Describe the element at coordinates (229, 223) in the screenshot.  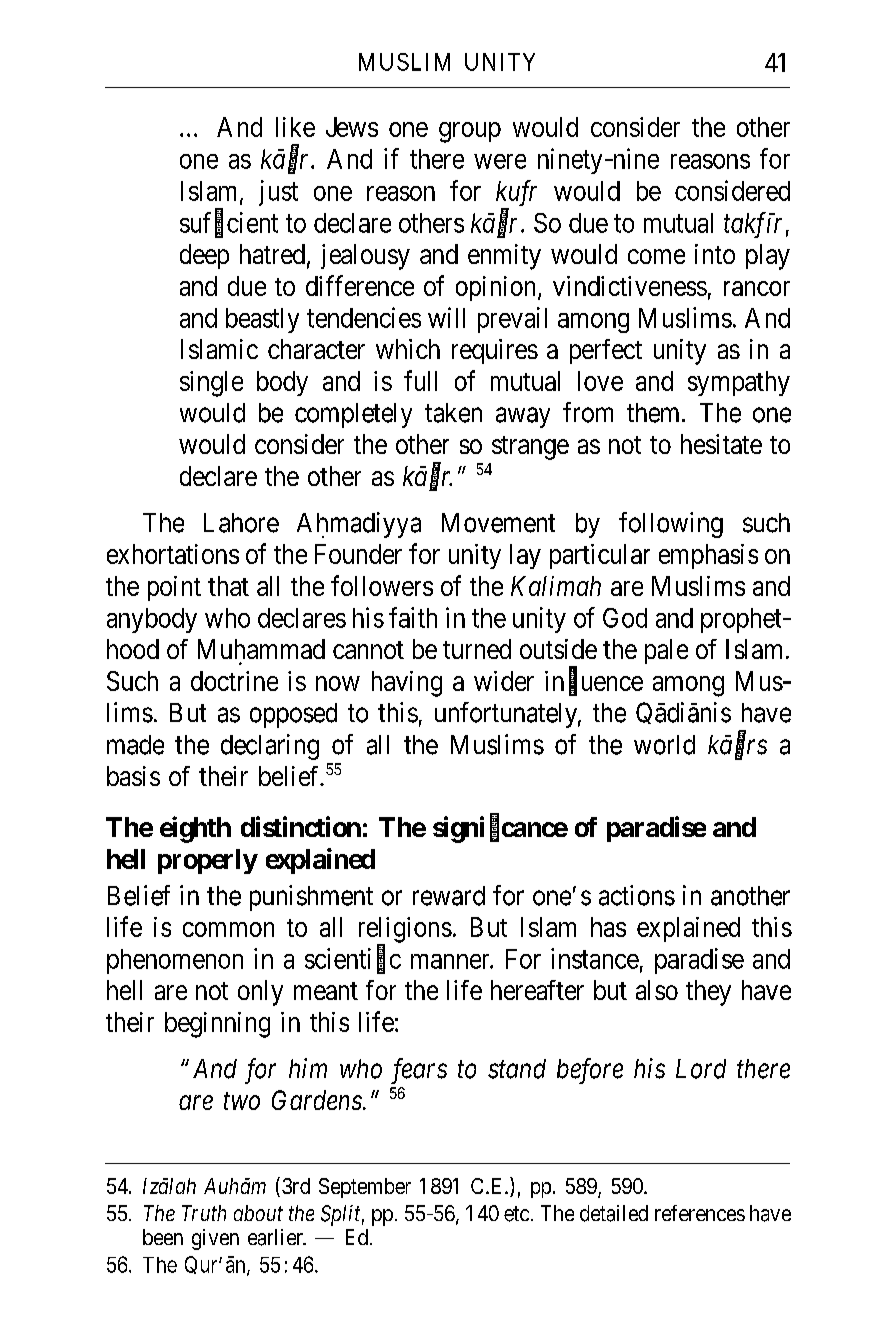
I see `sufficient` at that location.
